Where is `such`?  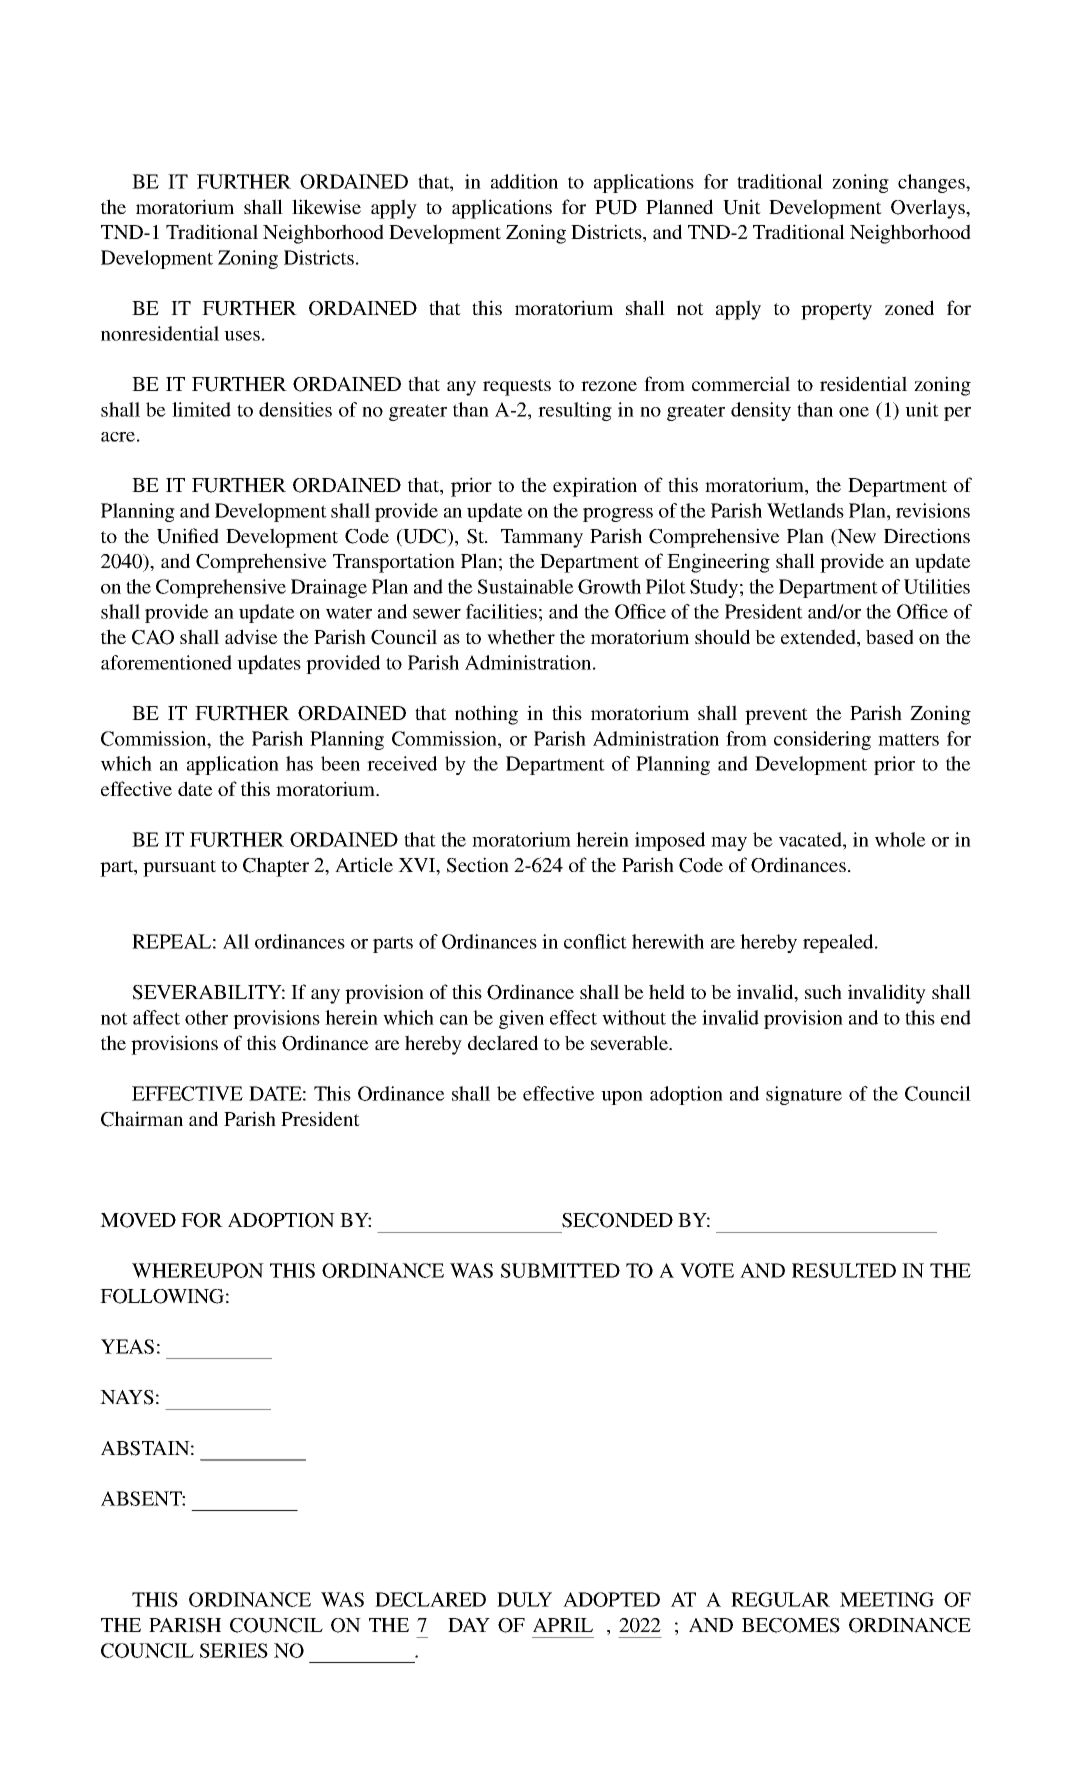
such is located at coordinates (823, 991).
